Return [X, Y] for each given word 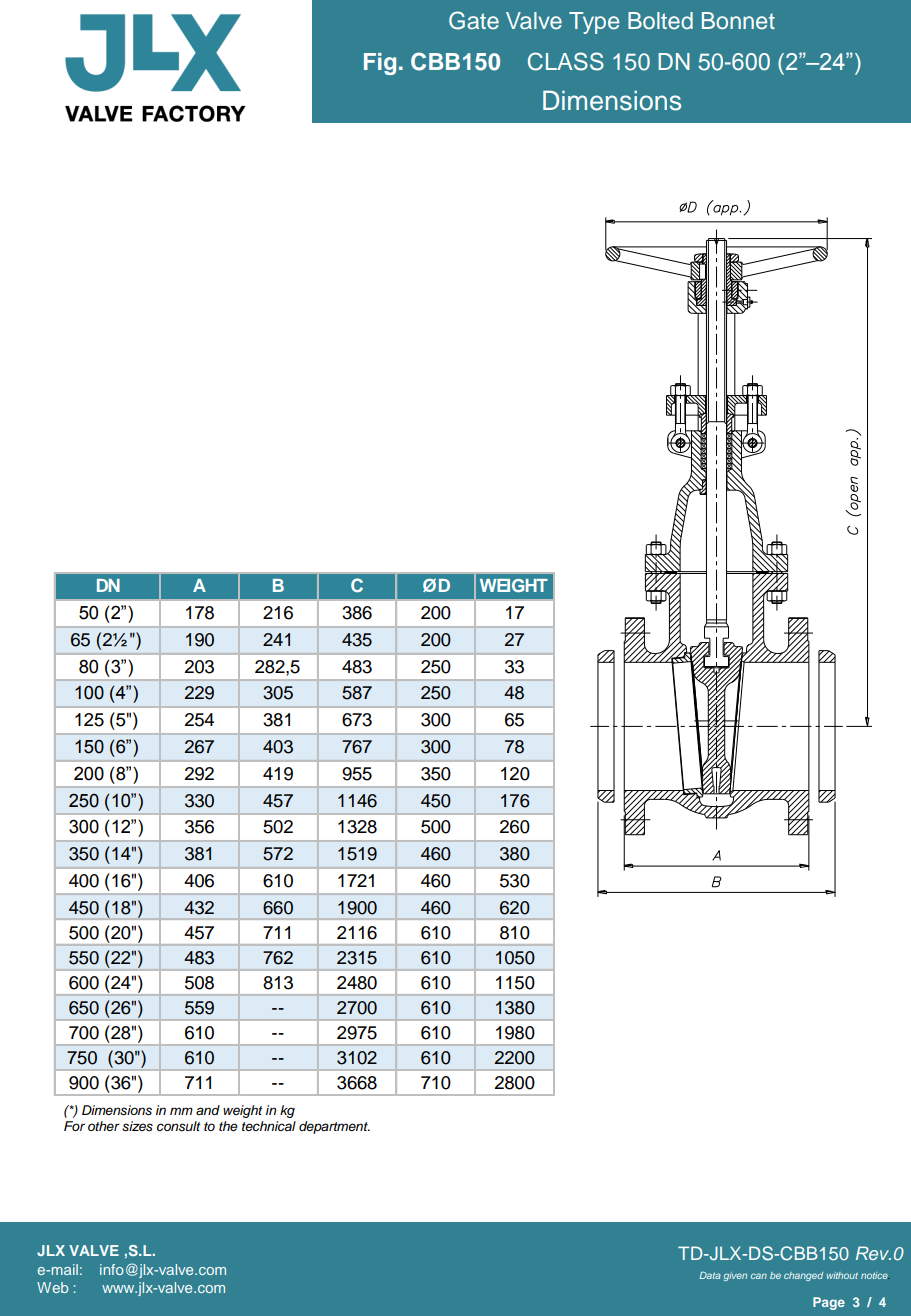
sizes [137, 1126]
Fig [380, 64]
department [334, 1127]
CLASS [566, 61]
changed [803, 1276]
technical [269, 1126]
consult [179, 1126]
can [759, 1276]
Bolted [660, 21]
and [208, 1110]
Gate [474, 20]
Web [52, 1287]
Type [594, 23]
